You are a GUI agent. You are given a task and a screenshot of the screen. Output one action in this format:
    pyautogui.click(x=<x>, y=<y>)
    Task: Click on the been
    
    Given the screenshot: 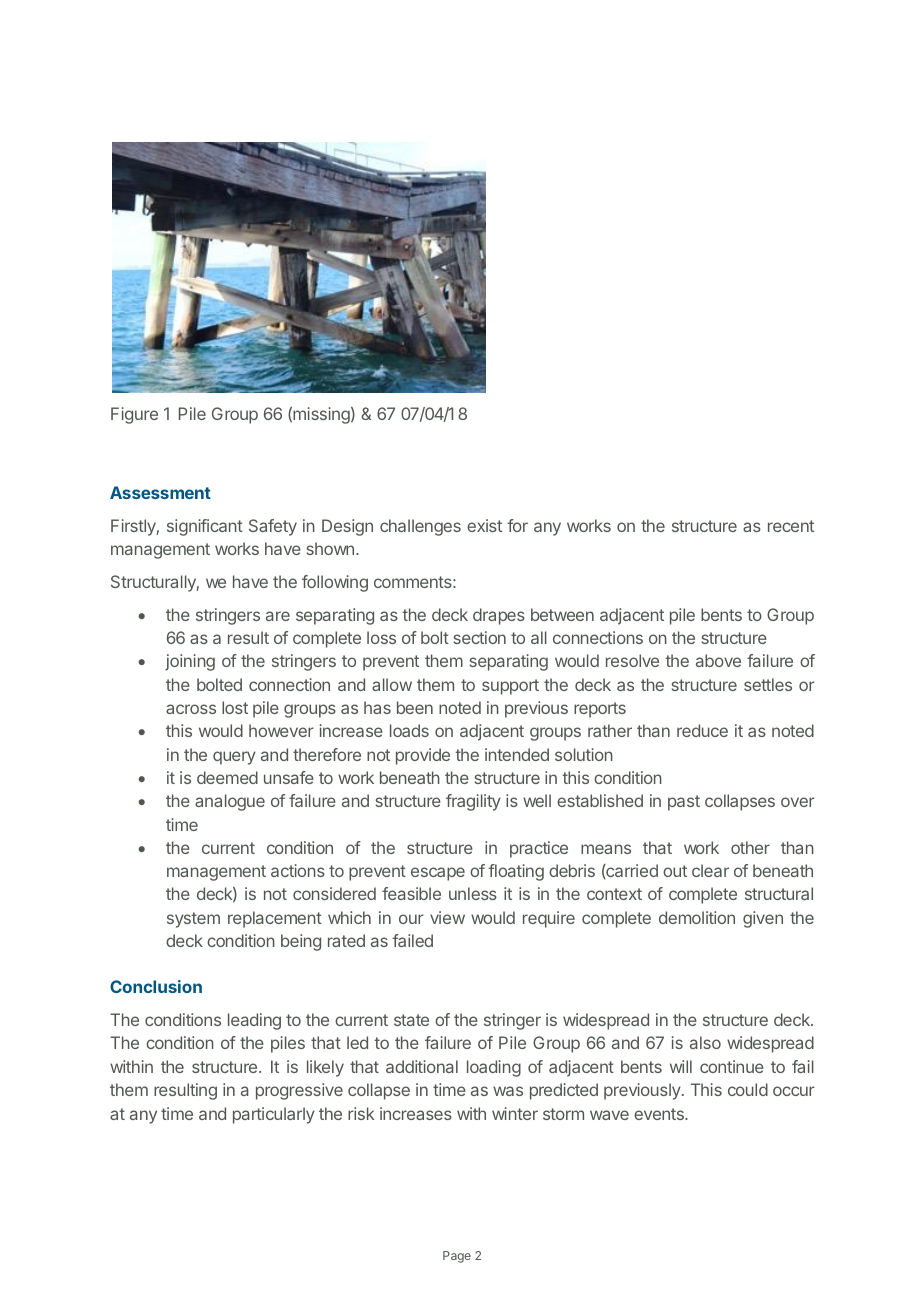 What is the action you would take?
    pyautogui.click(x=415, y=707)
